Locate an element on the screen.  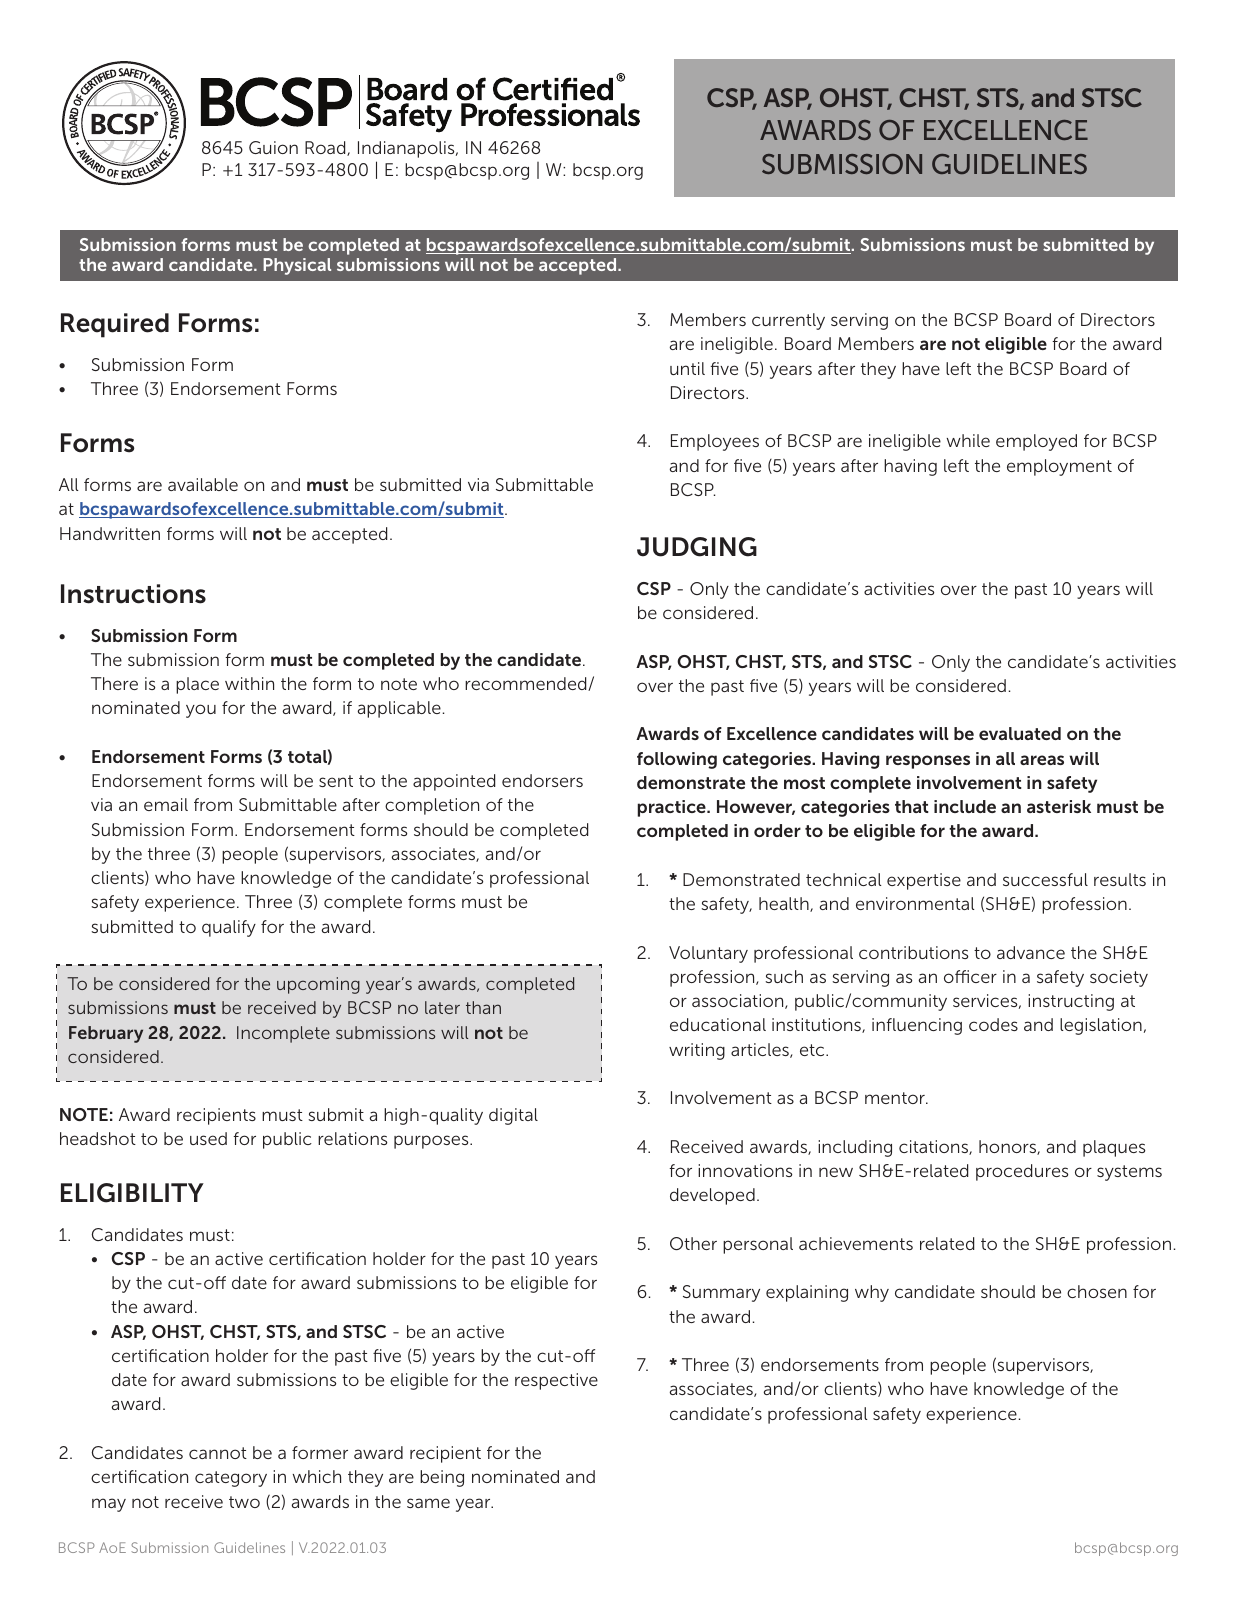
evaluated is located at coordinates (1020, 733).
